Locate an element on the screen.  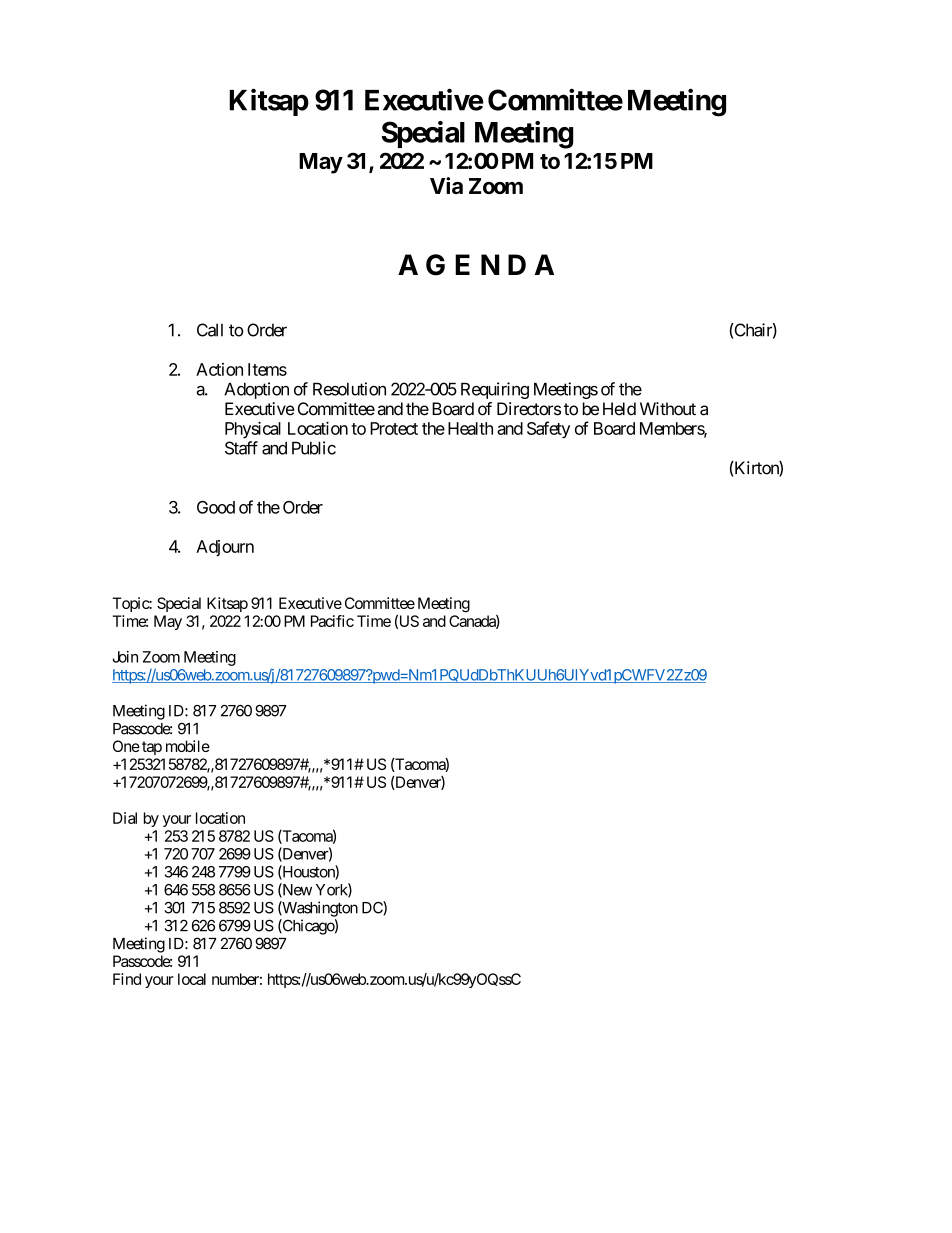
Dial is located at coordinates (125, 818).
